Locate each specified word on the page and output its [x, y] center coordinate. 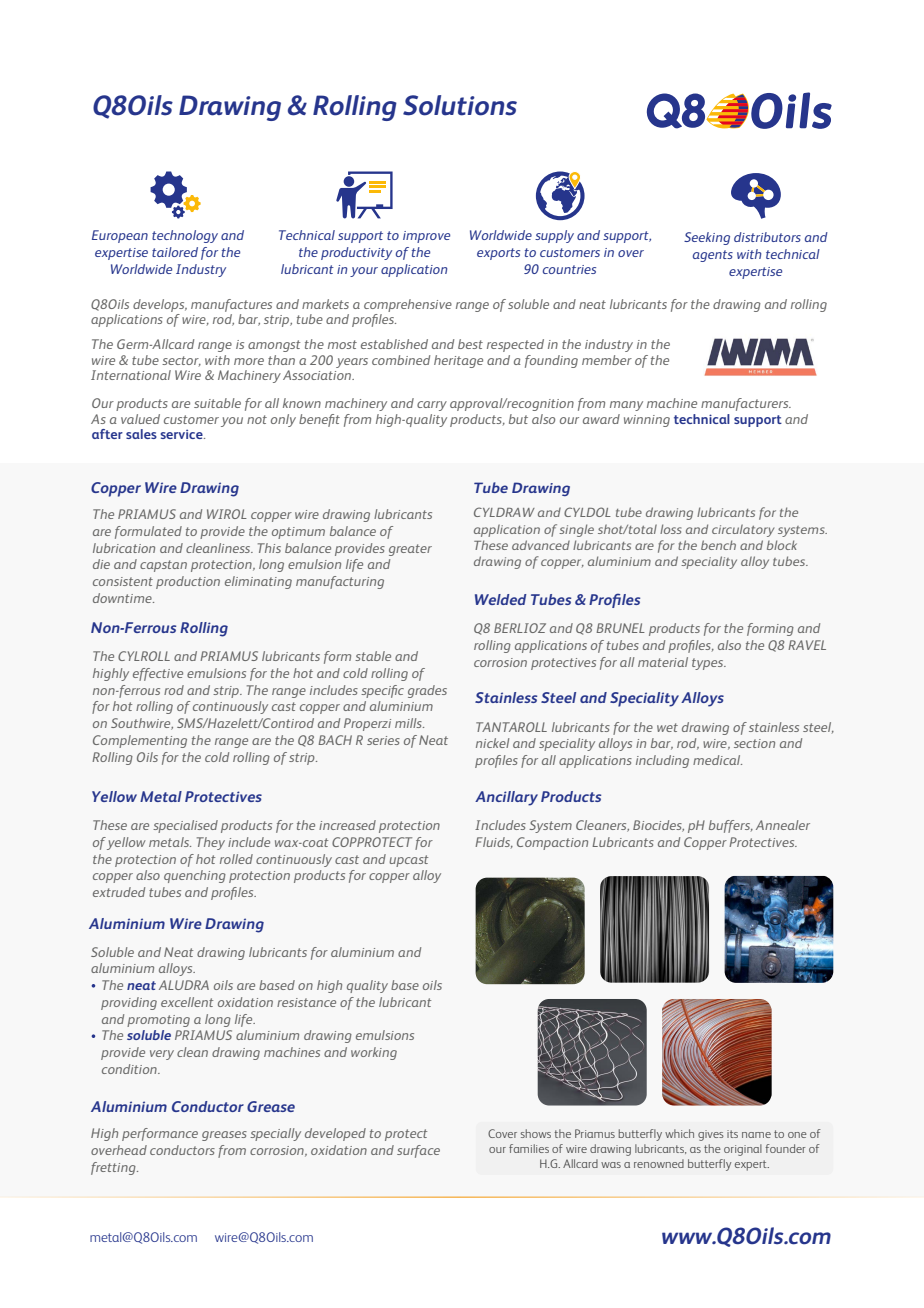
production [188, 582]
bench [718, 545]
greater [410, 550]
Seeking [707, 238]
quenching [195, 876]
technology [185, 236]
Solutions [460, 105]
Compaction [552, 843]
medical [717, 760]
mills [409, 723]
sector [181, 361]
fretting [114, 1168]
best [470, 344]
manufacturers [746, 404]
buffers [731, 826]
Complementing [140, 741]
